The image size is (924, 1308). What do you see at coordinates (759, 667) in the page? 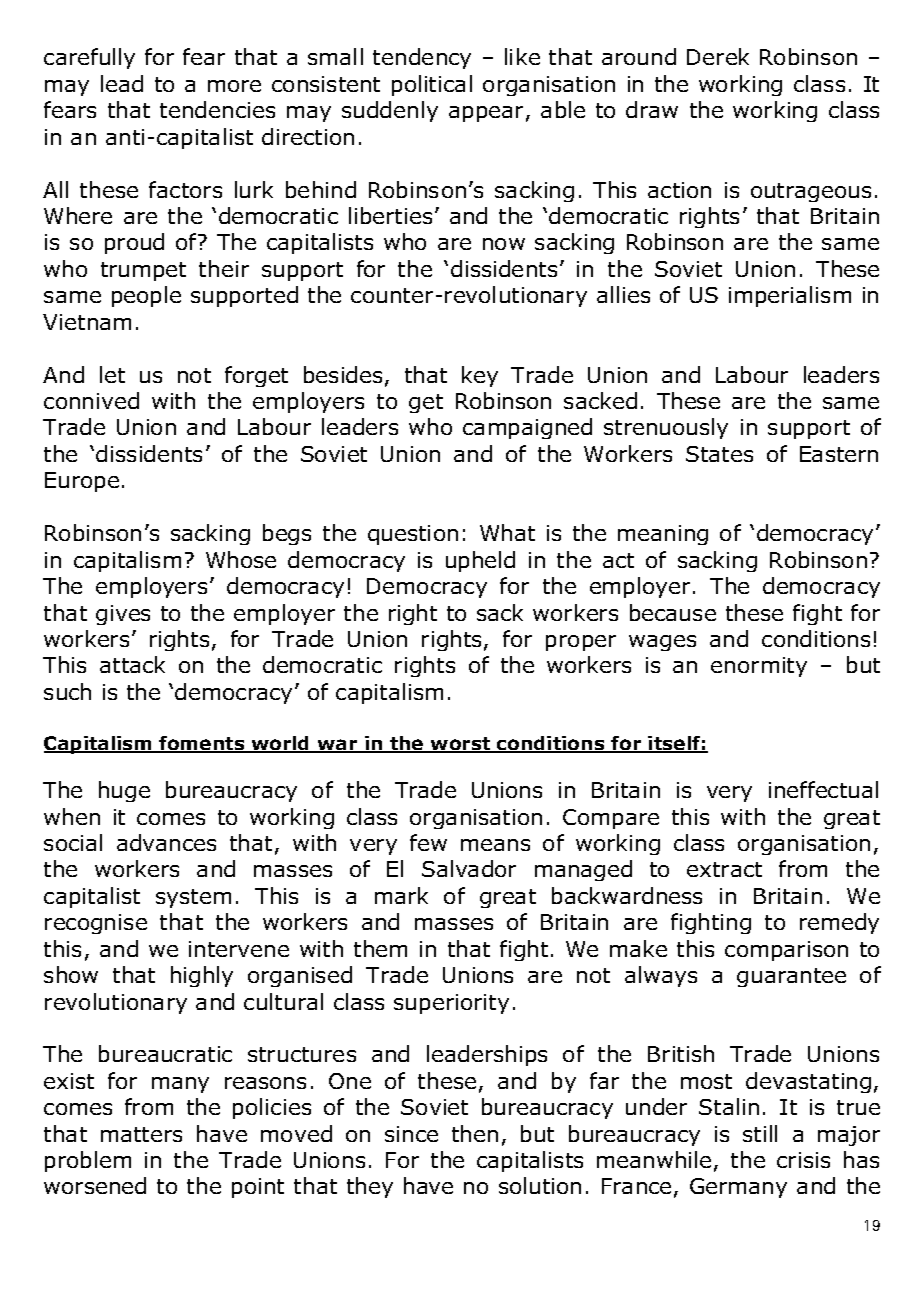
I see `enormity` at bounding box center [759, 667].
